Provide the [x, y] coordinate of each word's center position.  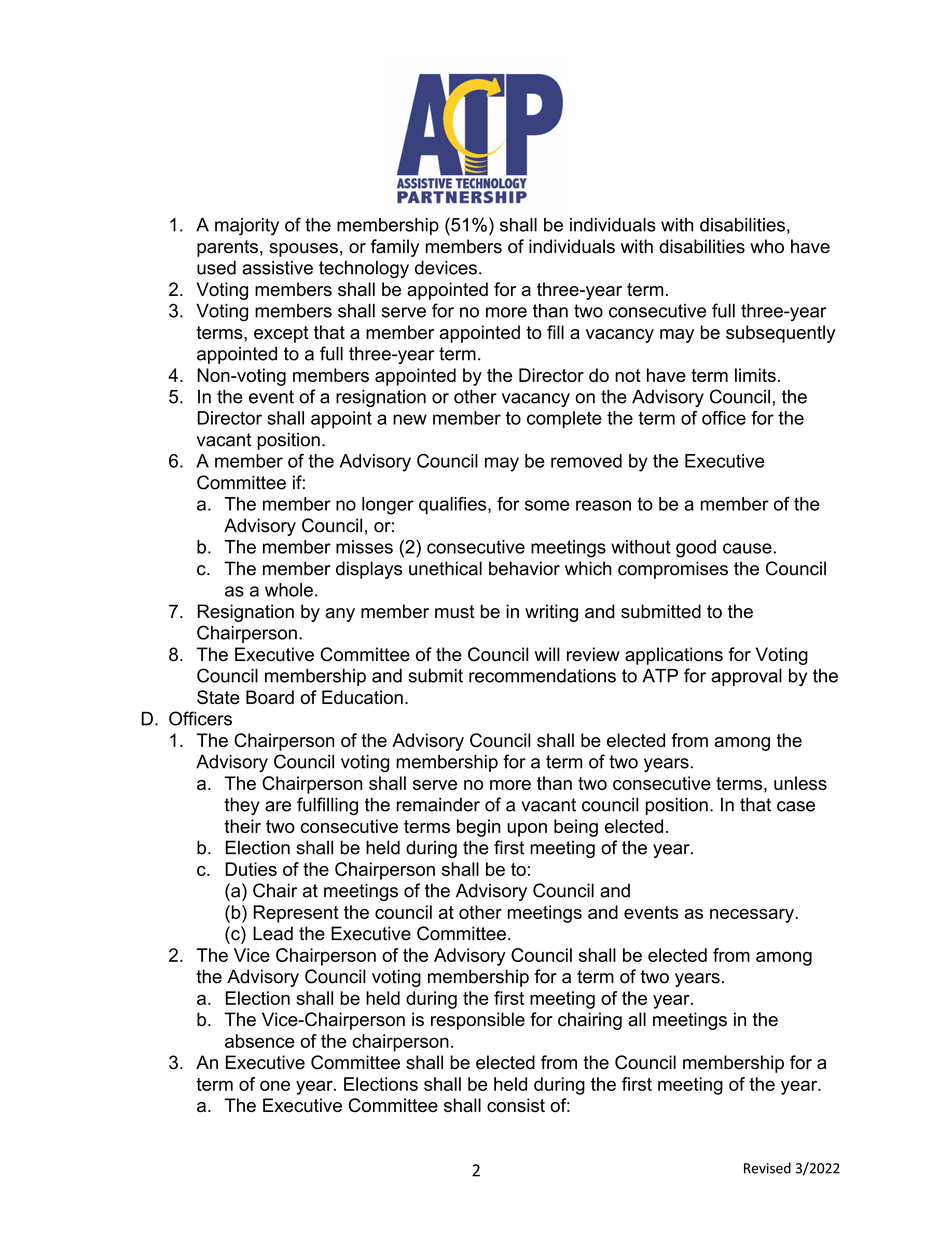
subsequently [781, 334]
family [395, 248]
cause [747, 548]
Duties [251, 869]
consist [516, 1105]
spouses [303, 250]
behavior [524, 568]
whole [289, 590]
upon [527, 830]
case [796, 806]
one [275, 1085]
